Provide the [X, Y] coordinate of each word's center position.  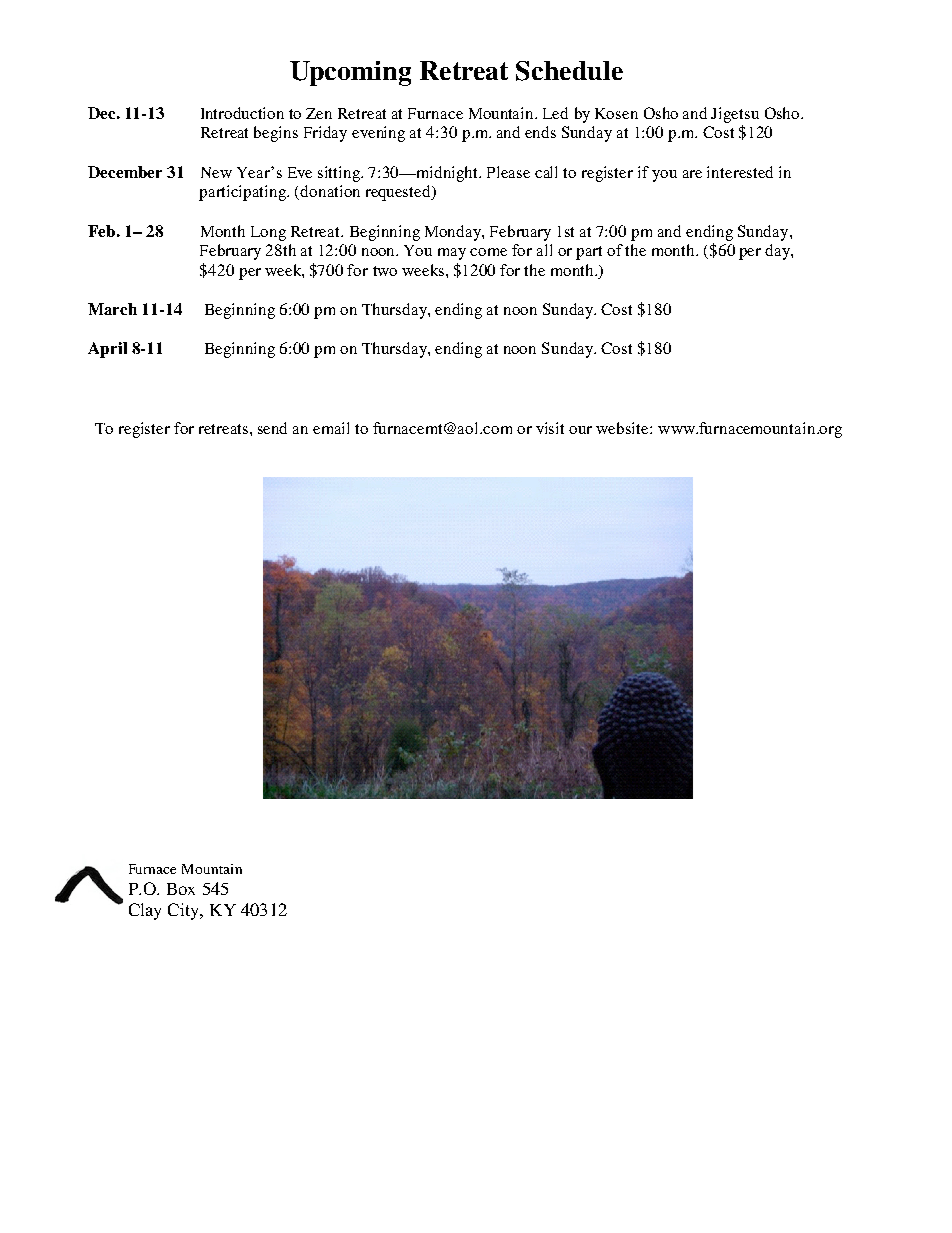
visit [550, 428]
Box [181, 889]
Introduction [242, 113]
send [272, 428]
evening [378, 134]
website [623, 428]
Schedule [569, 71]
